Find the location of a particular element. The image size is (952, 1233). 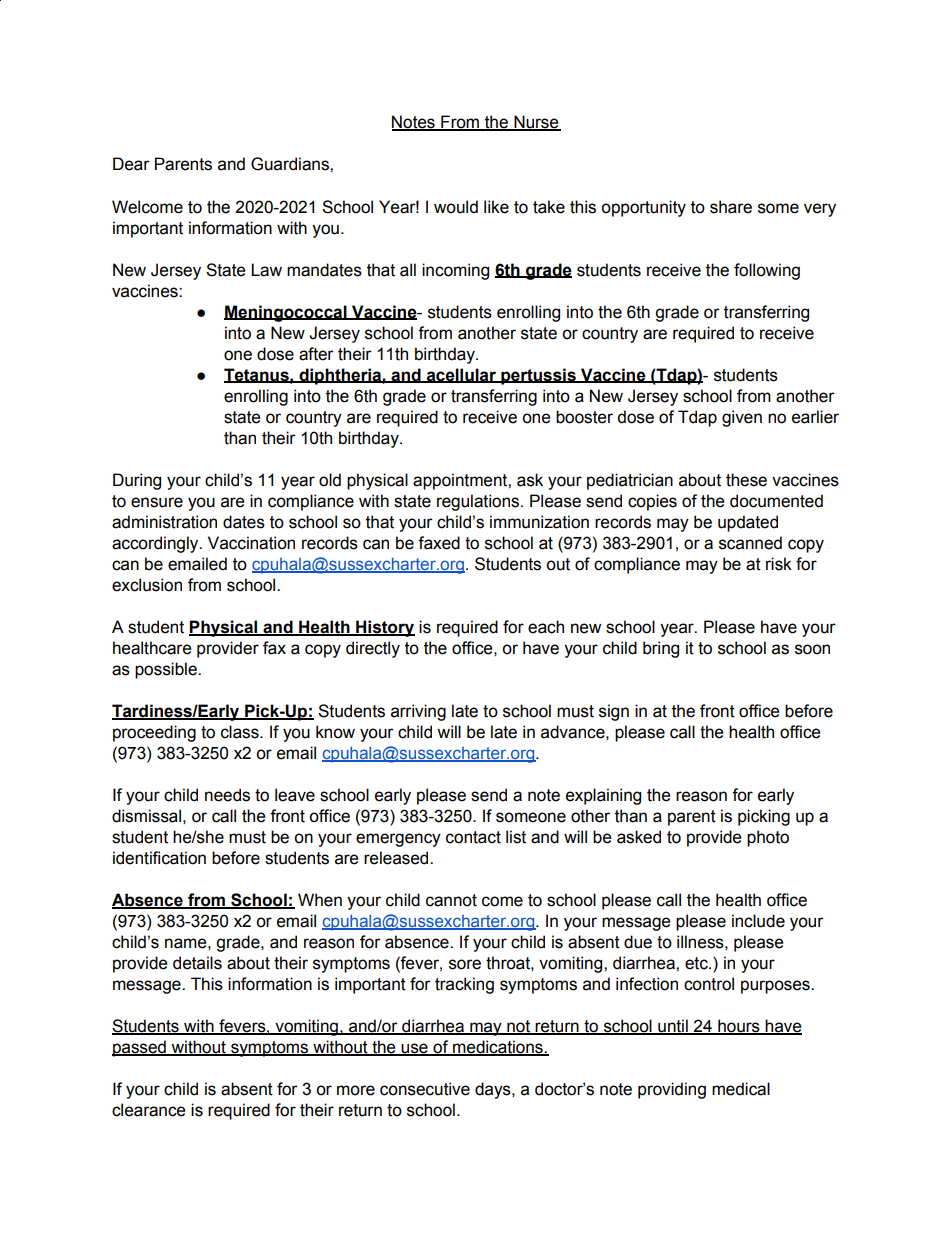

Nurse is located at coordinates (536, 123).
